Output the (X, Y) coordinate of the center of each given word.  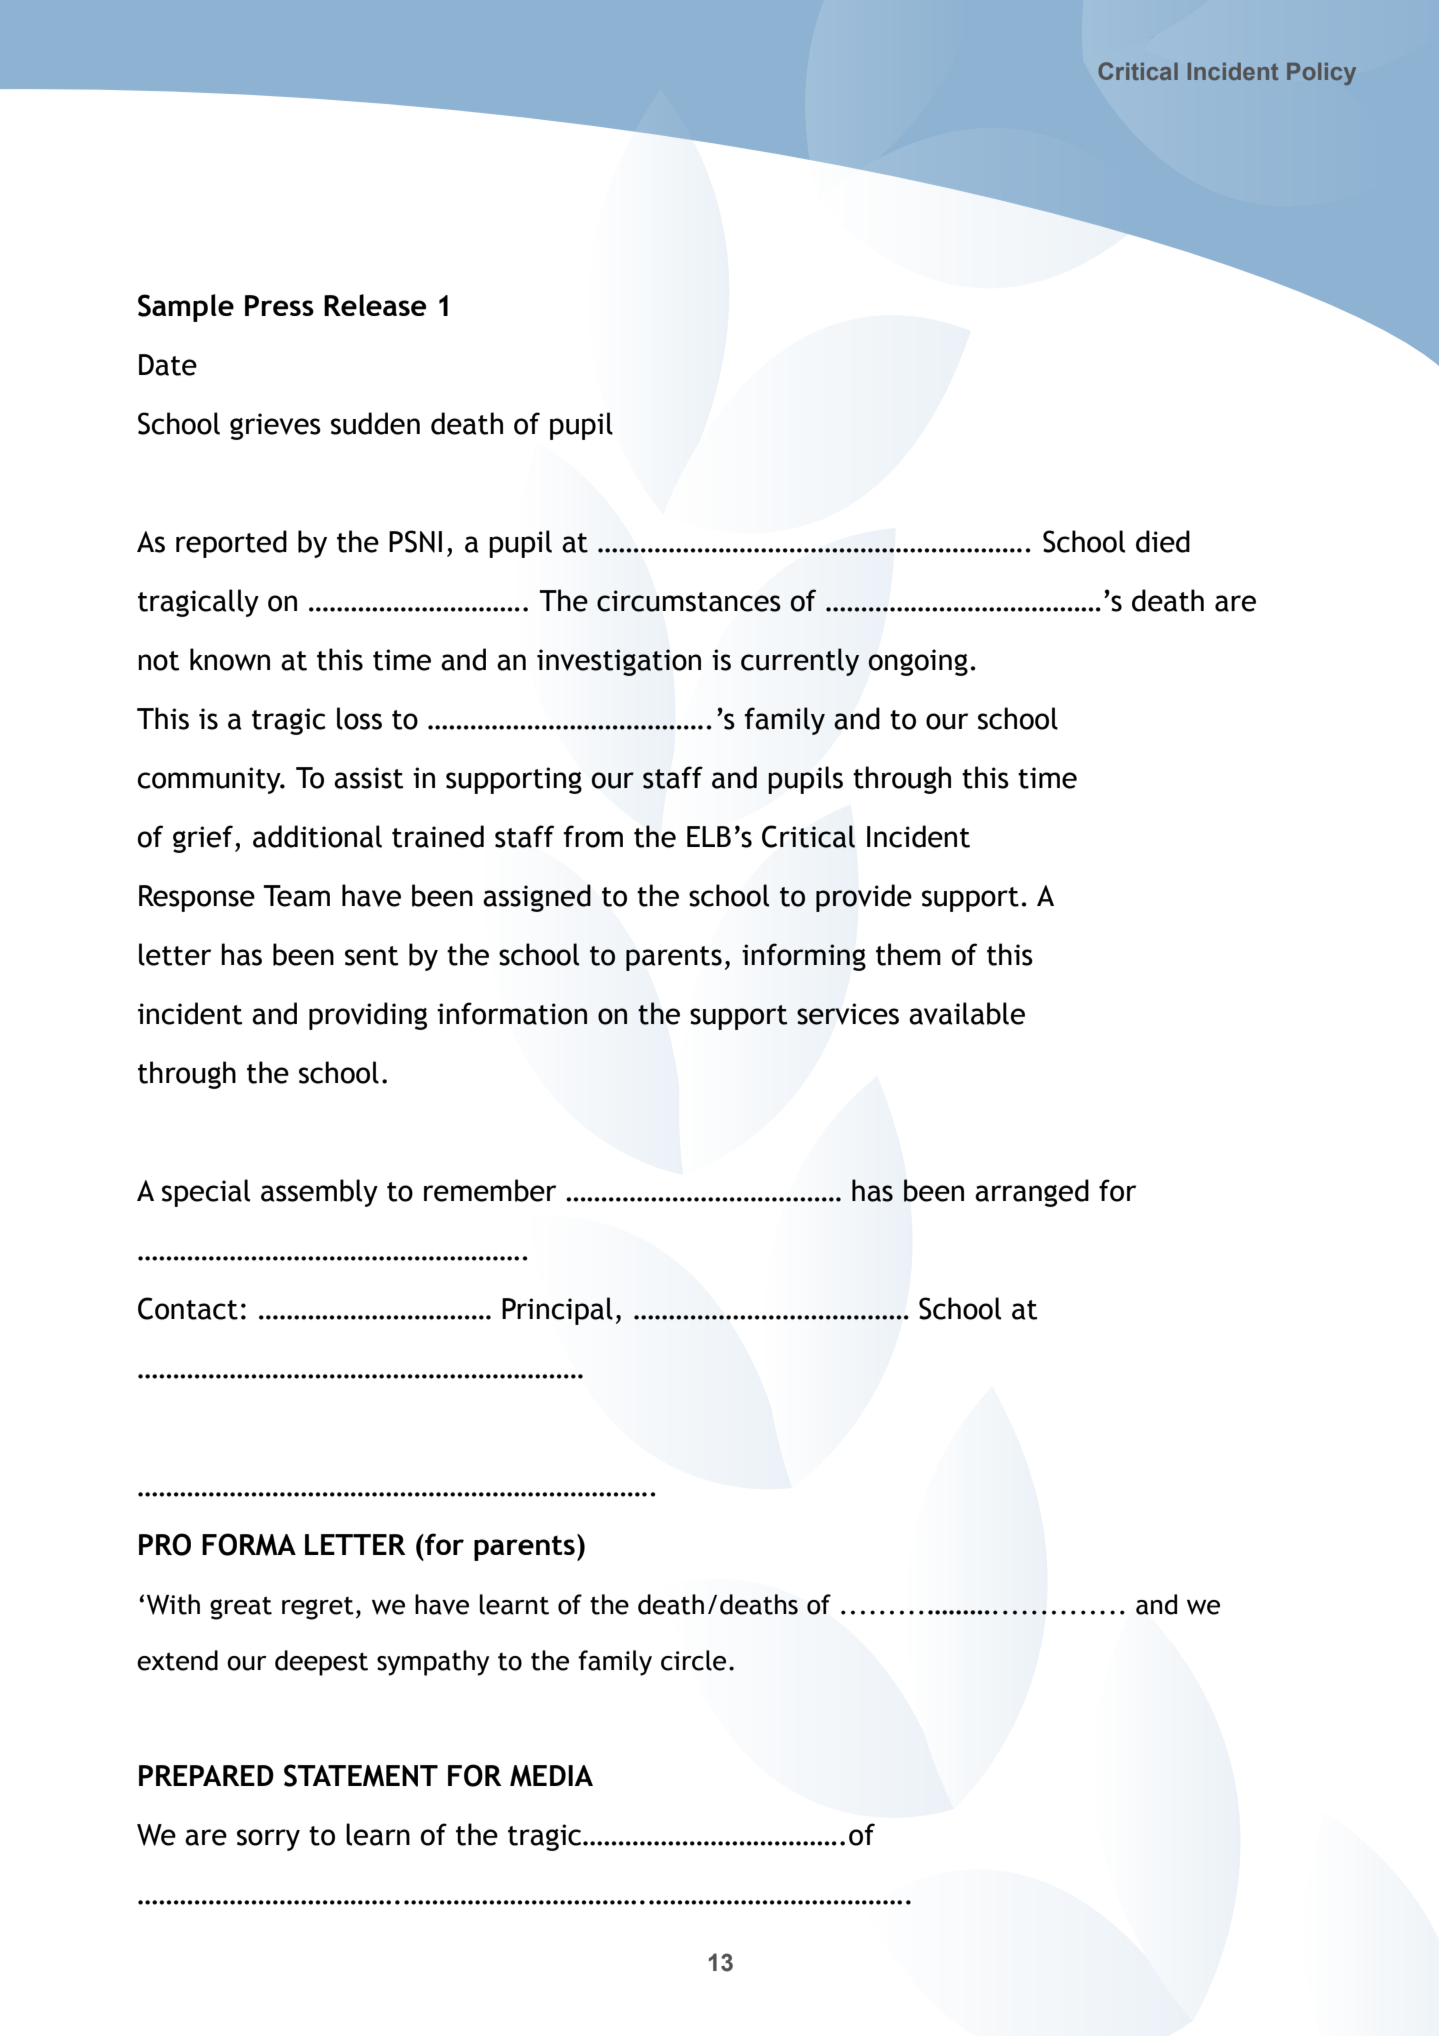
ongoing (918, 662)
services (848, 1014)
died (1163, 541)
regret (318, 1608)
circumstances (689, 601)
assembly (319, 1193)
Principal (557, 1311)
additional (317, 836)
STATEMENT (361, 1775)
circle (693, 1660)
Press (279, 305)
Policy (1321, 74)
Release (375, 305)
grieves (275, 426)
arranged (1032, 1193)
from (593, 836)
